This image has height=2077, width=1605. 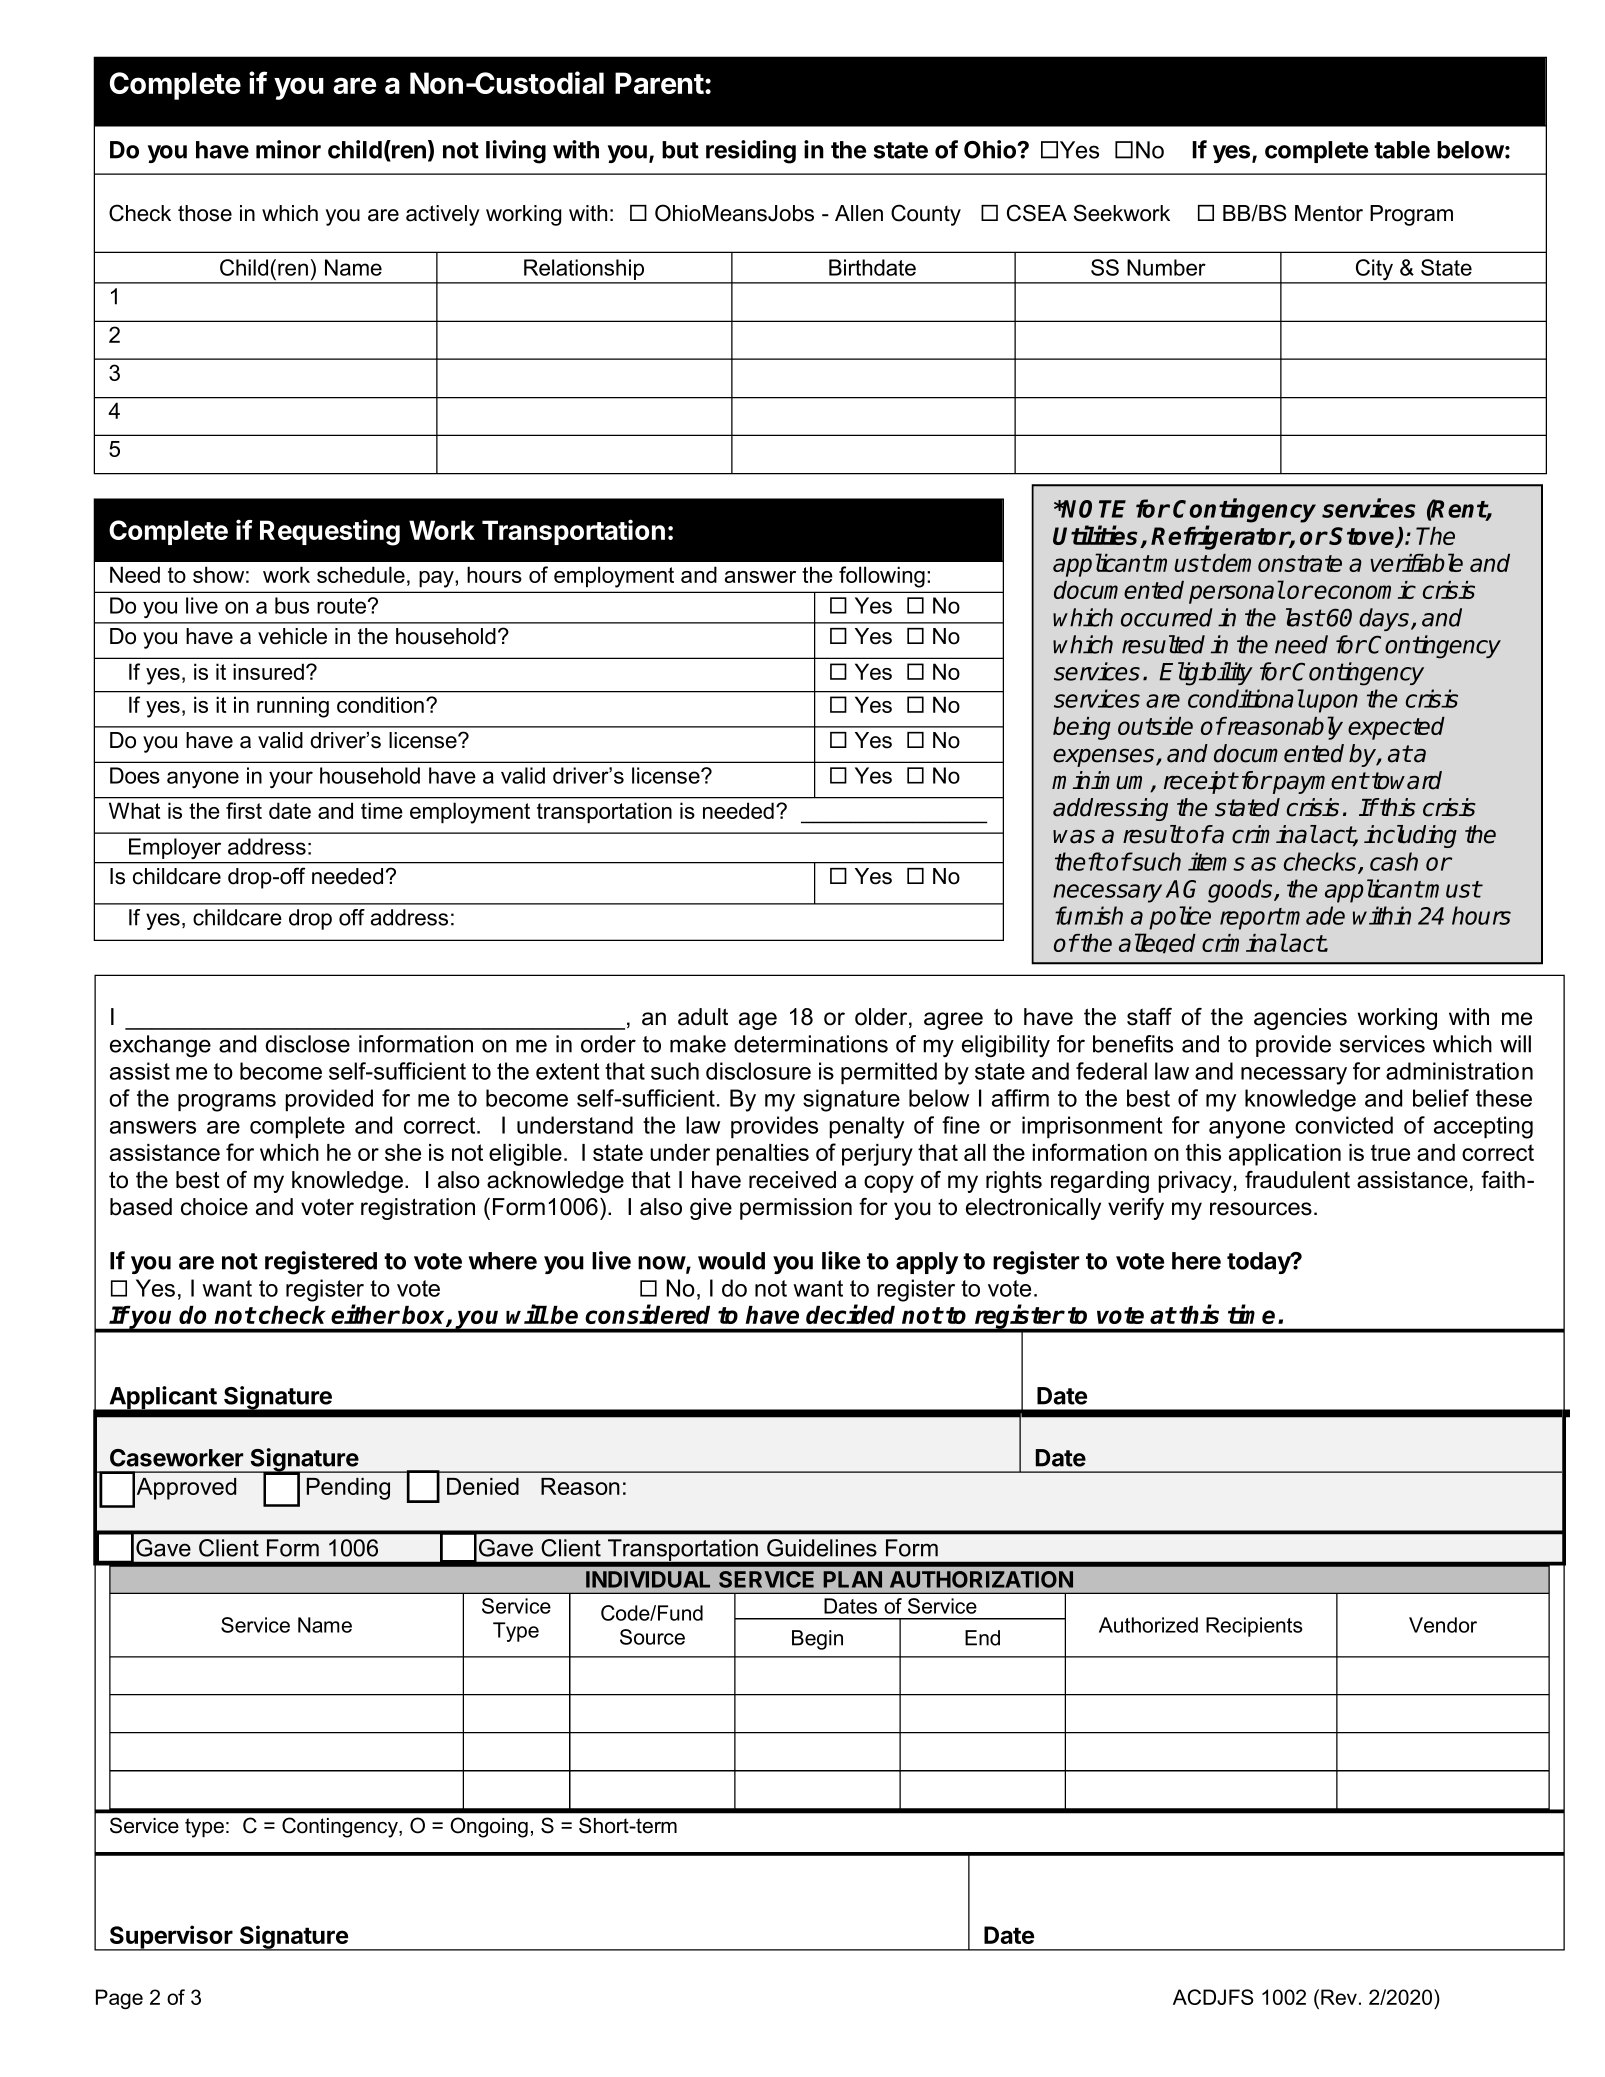 What do you see at coordinates (1344, 1125) in the image?
I see `convicted` at bounding box center [1344, 1125].
